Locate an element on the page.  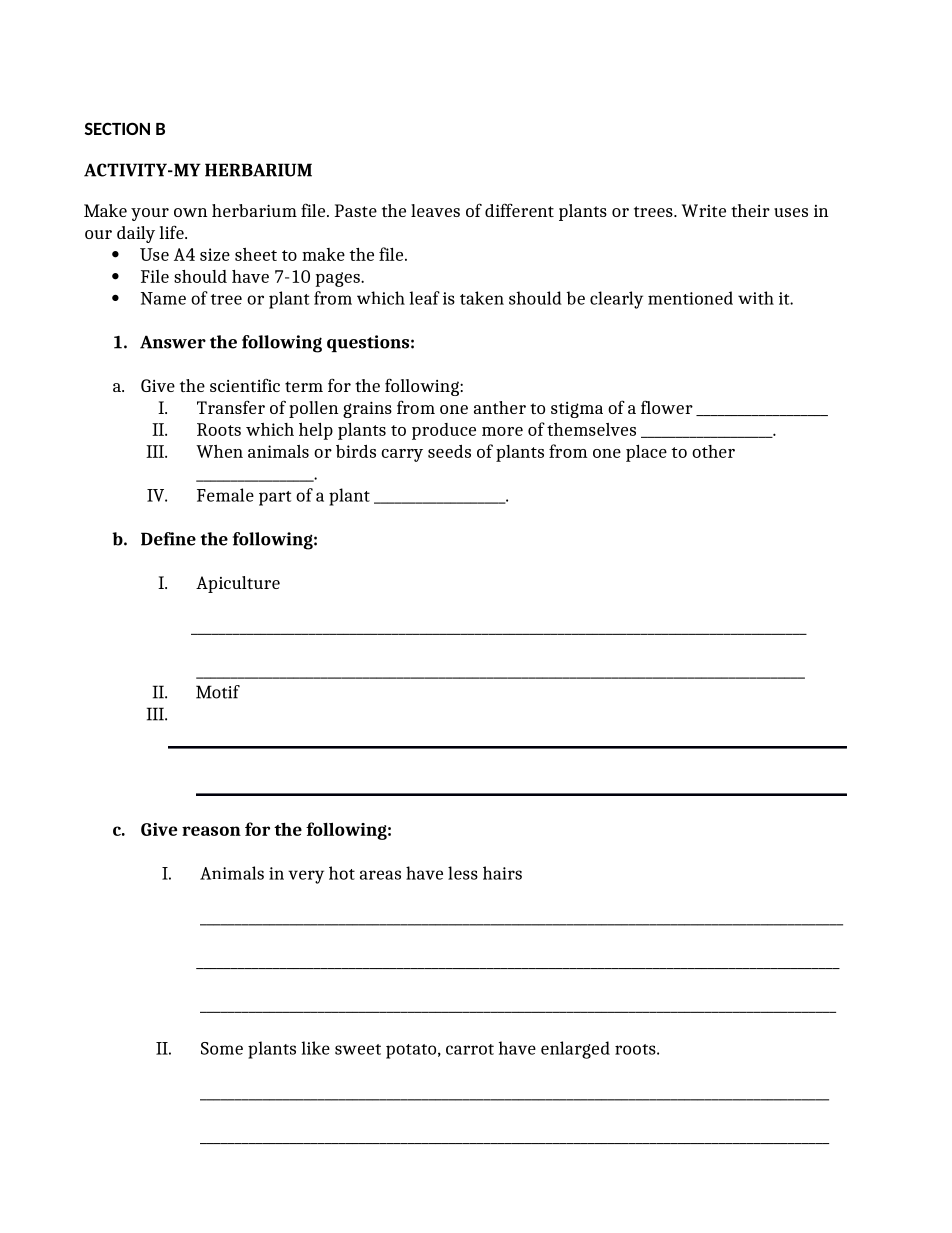
hairs is located at coordinates (502, 873).
